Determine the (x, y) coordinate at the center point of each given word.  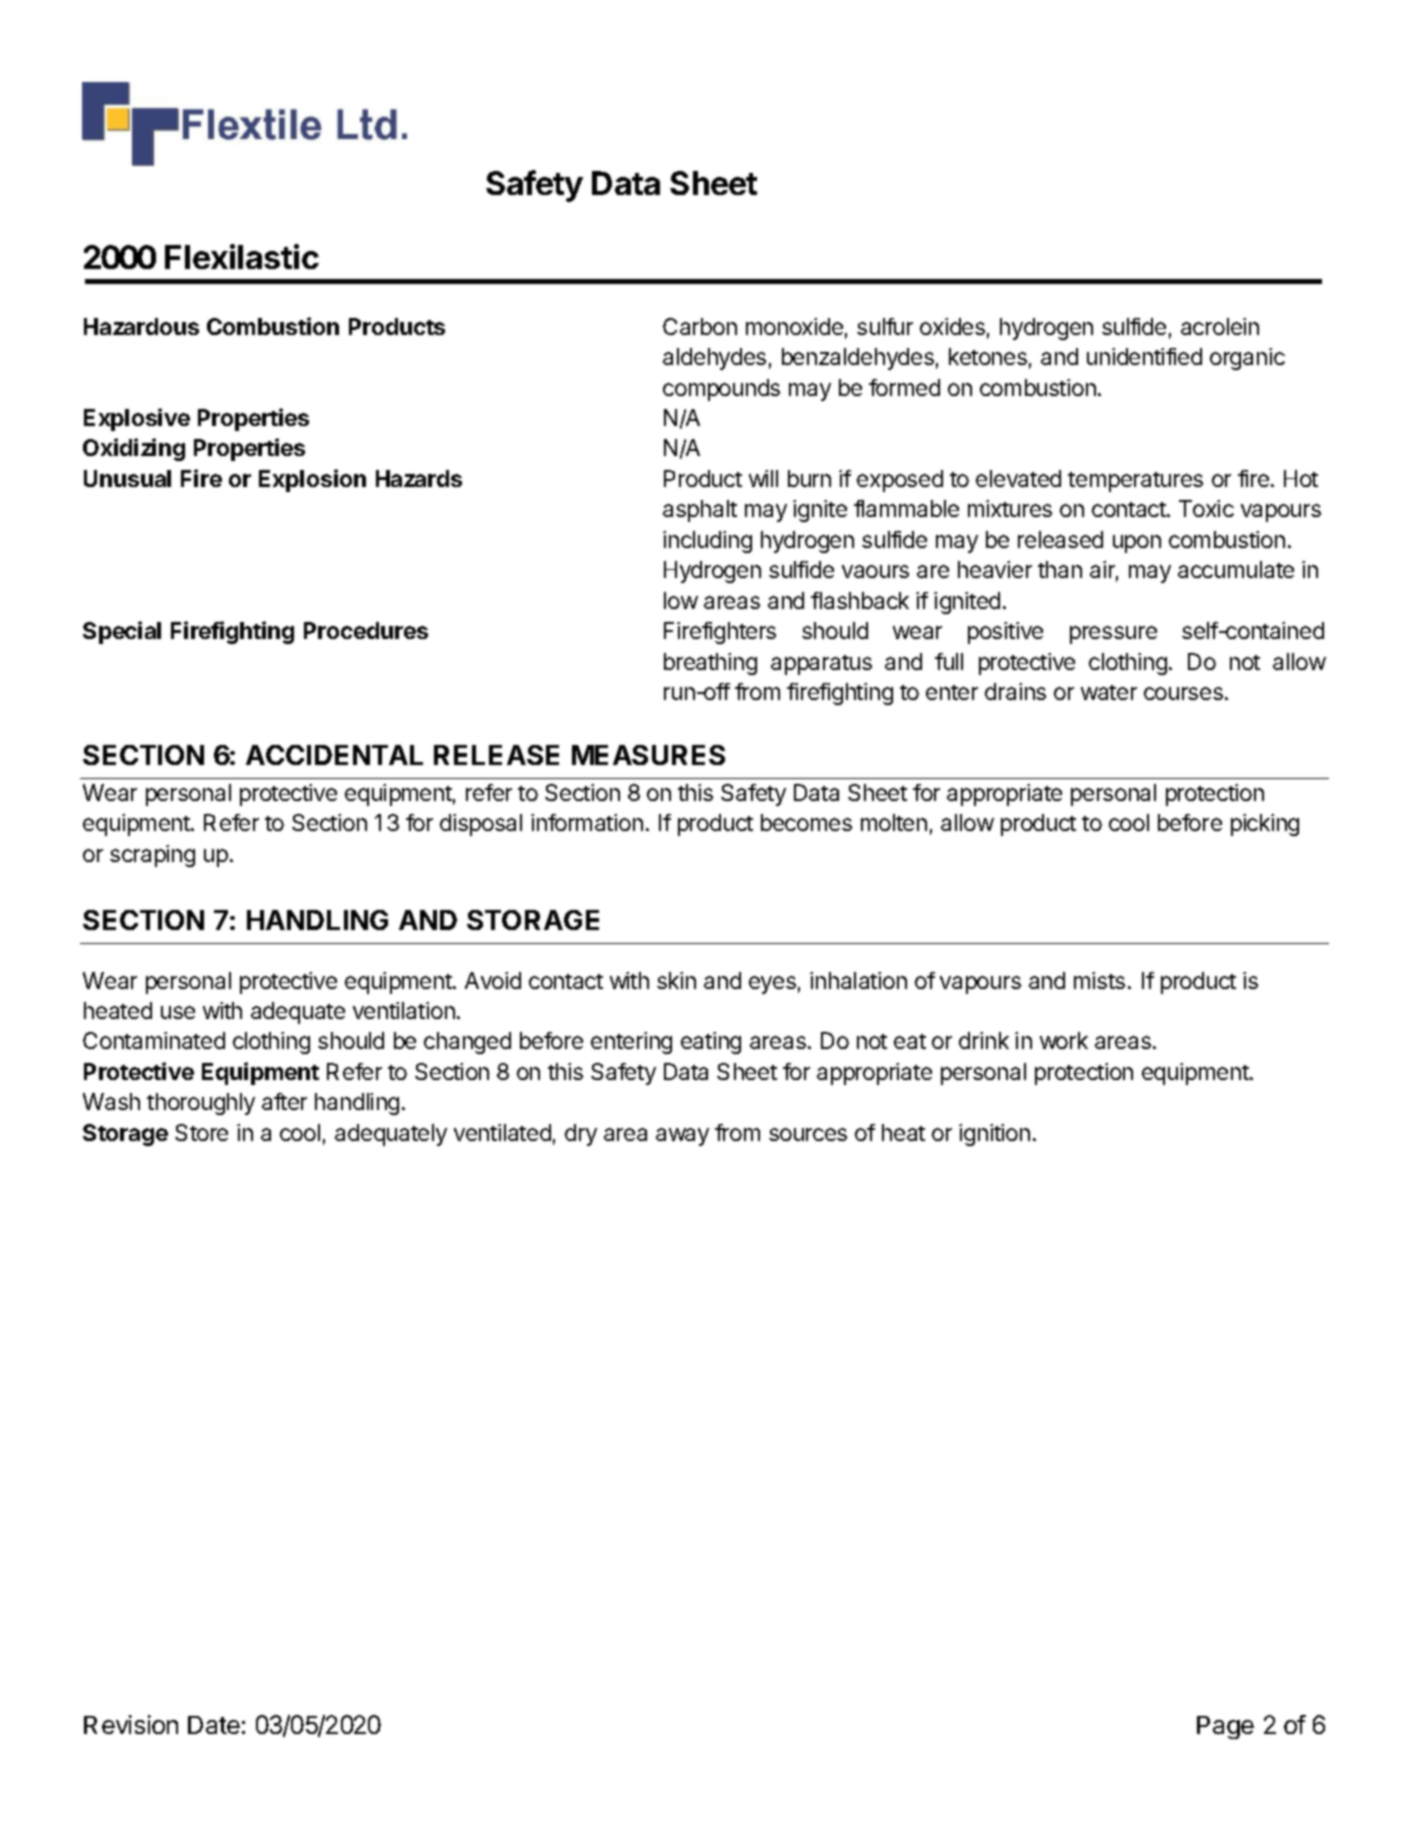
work (1064, 1040)
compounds (721, 390)
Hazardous (141, 326)
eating (711, 1043)
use (178, 1012)
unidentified (1144, 356)
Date (214, 1725)
